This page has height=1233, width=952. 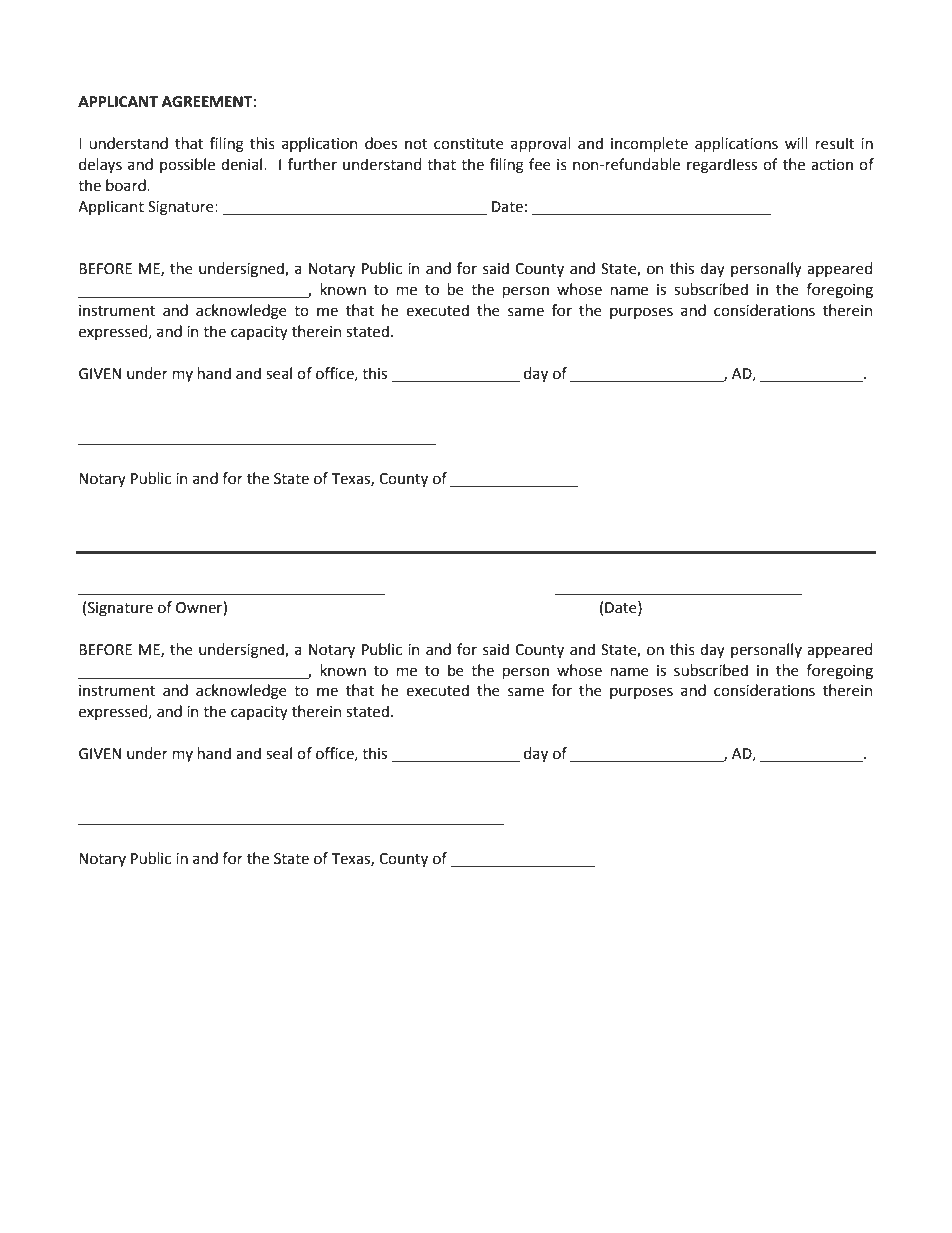 What do you see at coordinates (127, 185) in the page?
I see `board` at bounding box center [127, 185].
